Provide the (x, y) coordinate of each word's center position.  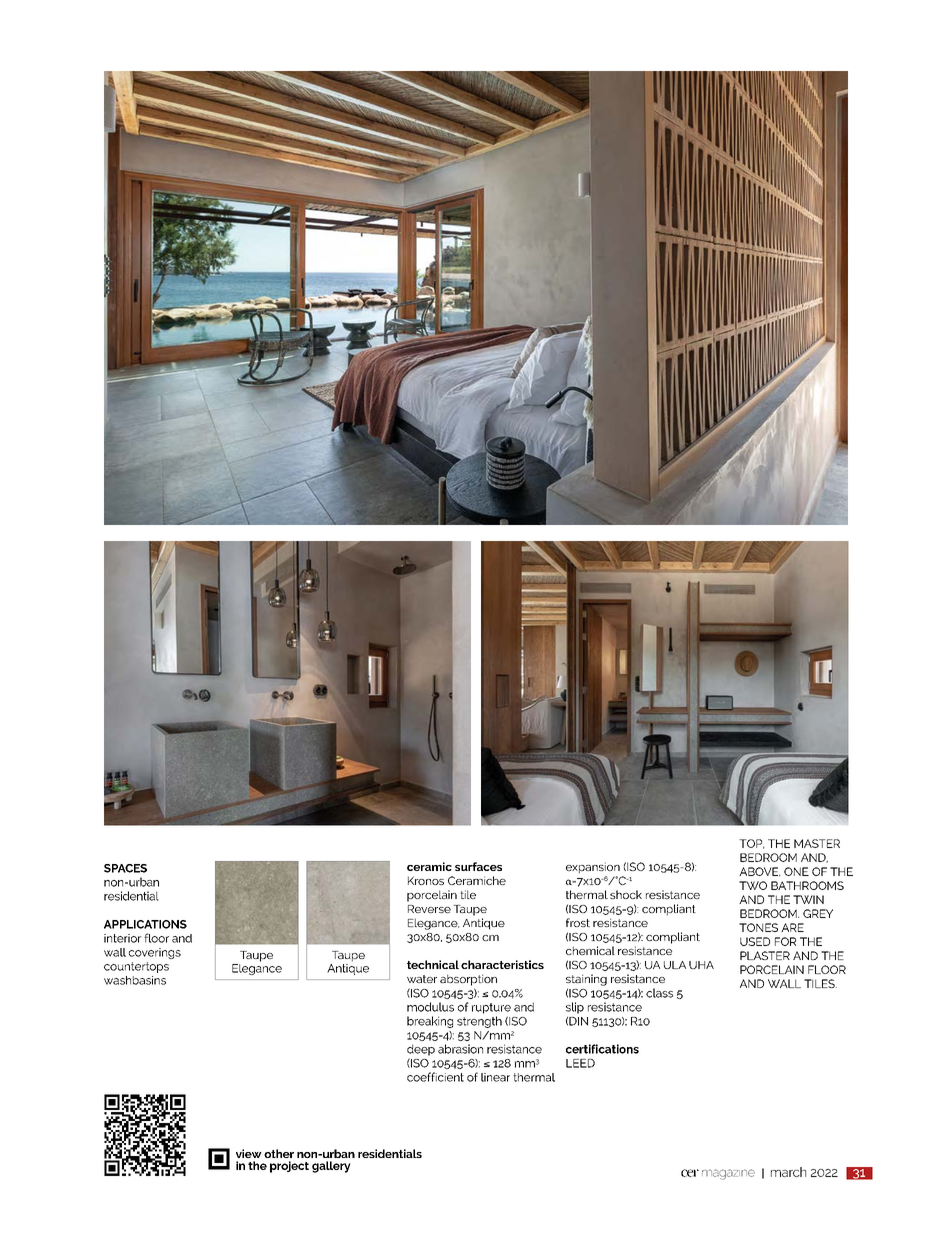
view (249, 1153)
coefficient (435, 1077)
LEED (580, 1063)
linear (495, 1077)
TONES (758, 927)
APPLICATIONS (145, 924)
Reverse (429, 909)
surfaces (478, 866)
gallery (331, 1167)
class (659, 993)
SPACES (125, 868)
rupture (491, 1008)
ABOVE (759, 872)
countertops (136, 967)
